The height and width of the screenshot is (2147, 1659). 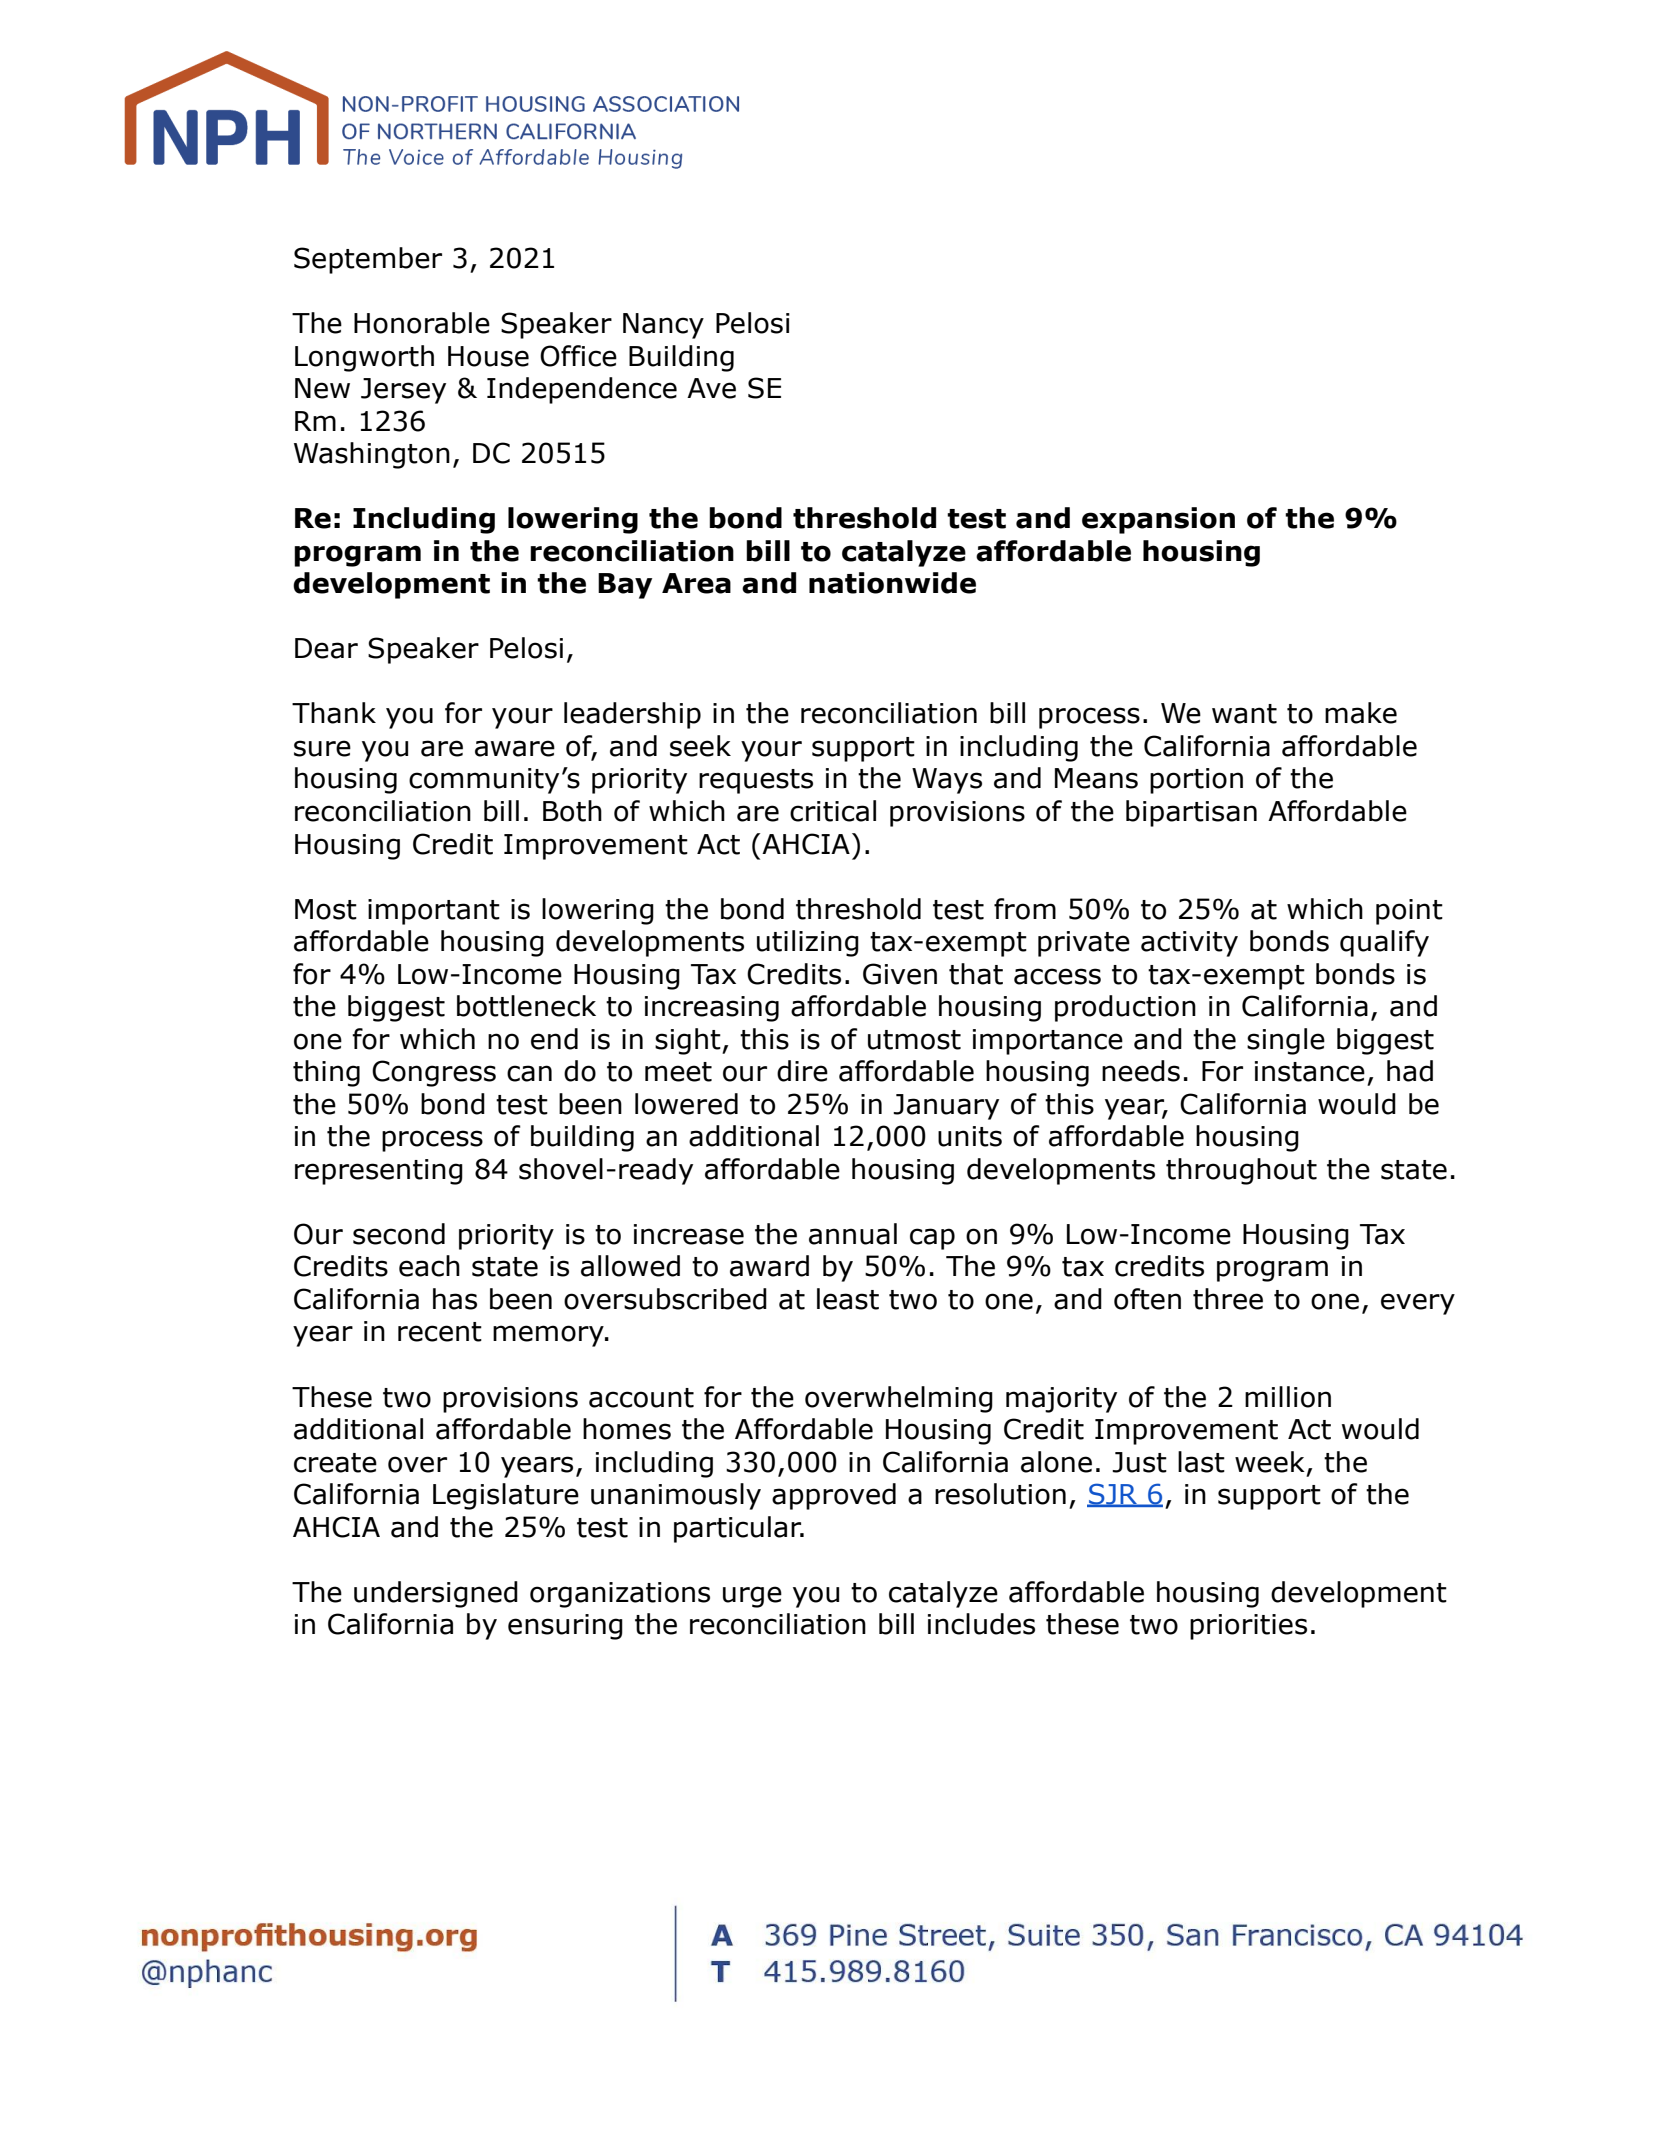 What do you see at coordinates (1244, 714) in the screenshot?
I see `want` at bounding box center [1244, 714].
